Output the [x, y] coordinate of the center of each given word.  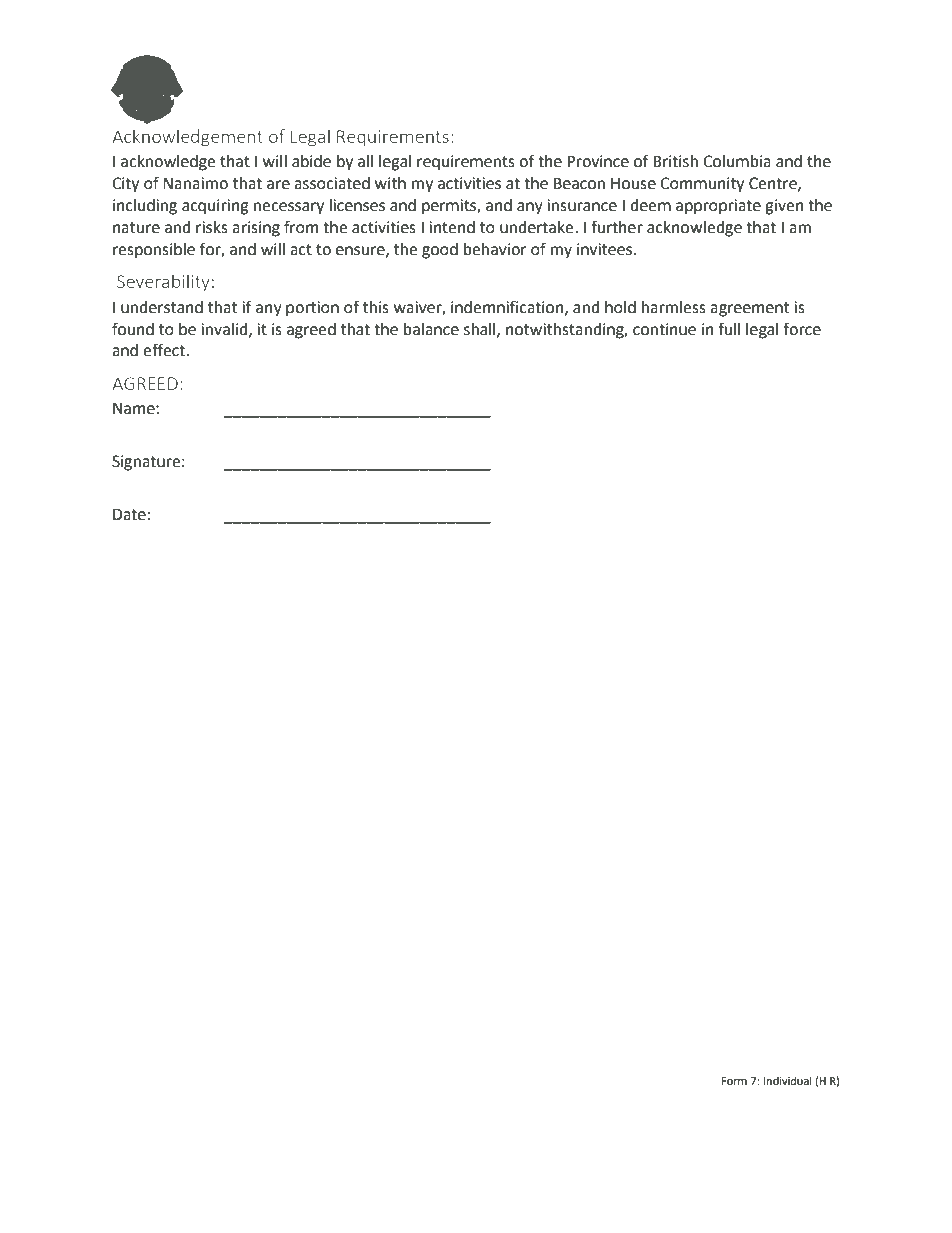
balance [431, 329]
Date [129, 514]
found [133, 329]
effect [165, 350]
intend [452, 227]
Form [734, 1081]
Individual [788, 1080]
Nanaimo [195, 183]
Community [702, 185]
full [729, 329]
